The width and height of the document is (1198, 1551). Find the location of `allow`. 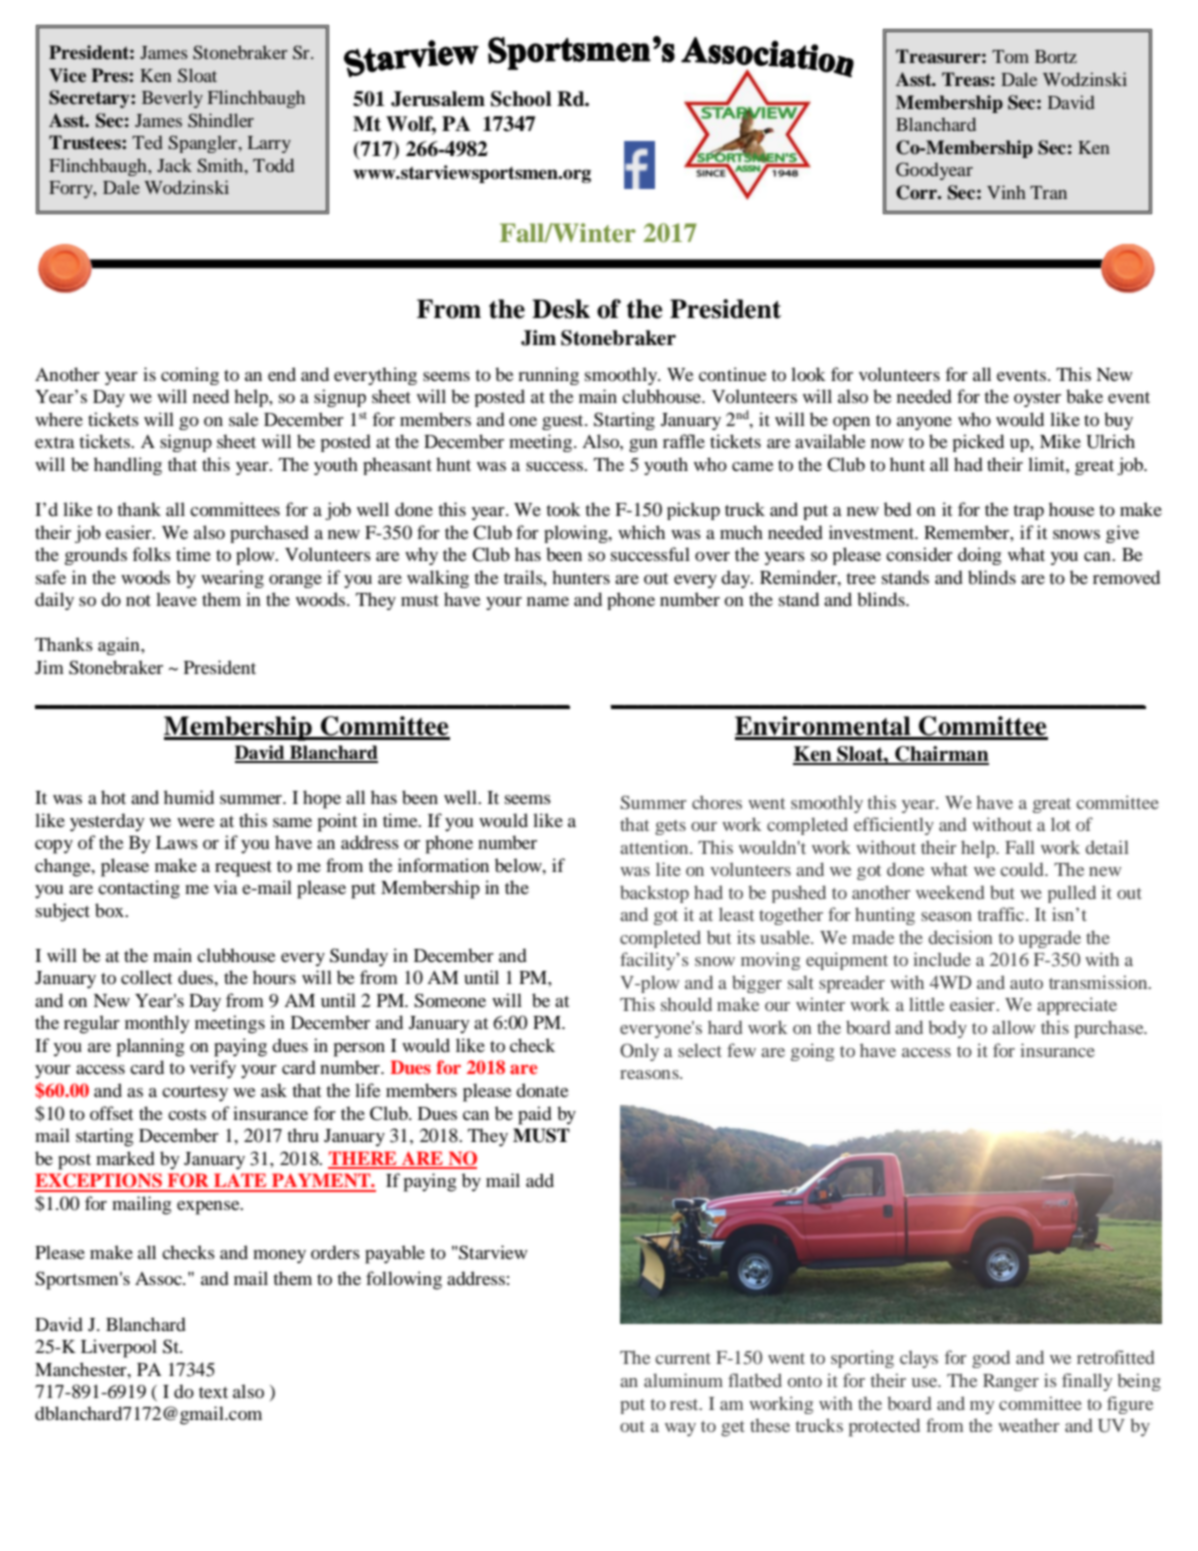

allow is located at coordinates (1013, 1027).
